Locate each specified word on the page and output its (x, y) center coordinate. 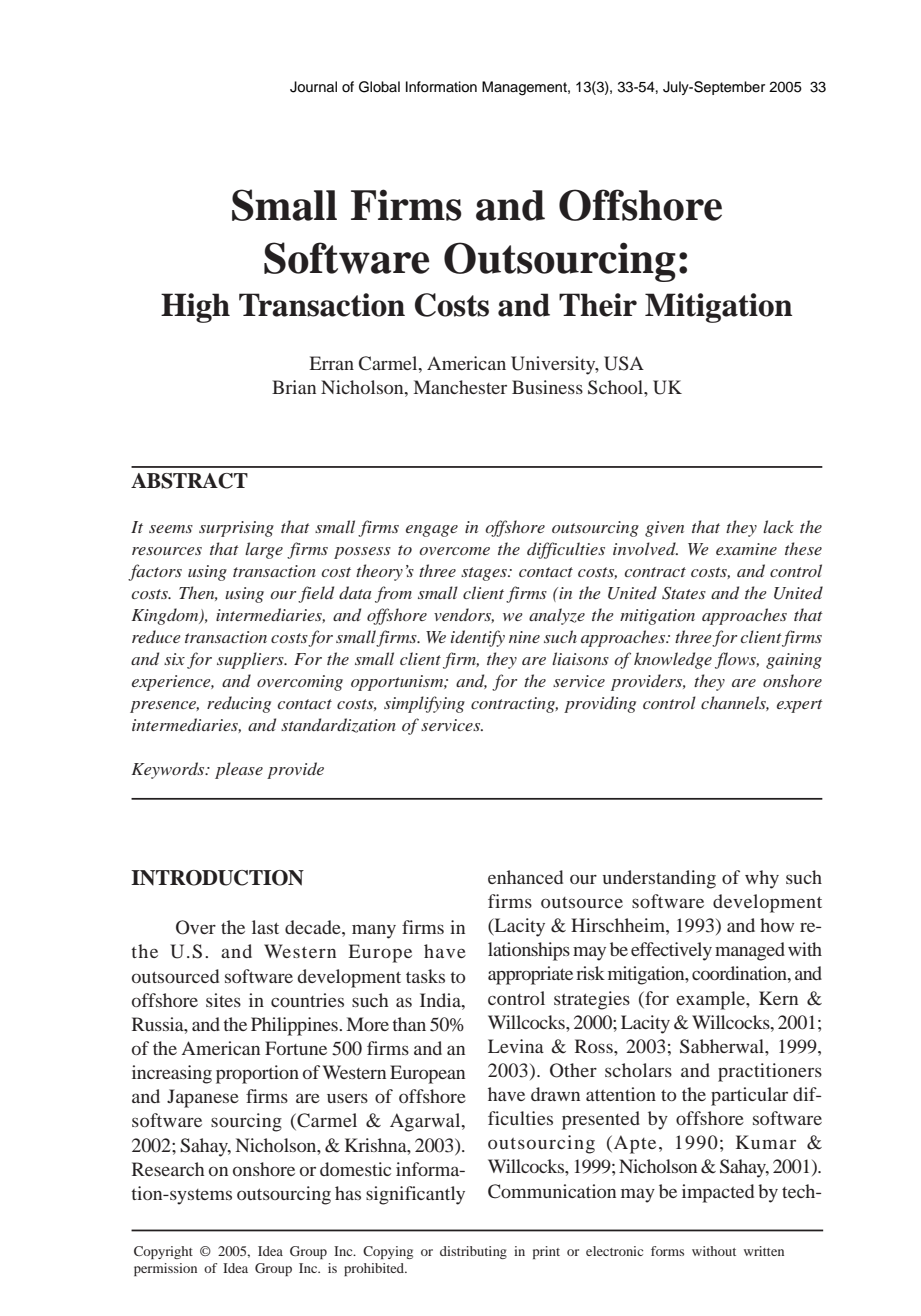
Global (379, 87)
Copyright (163, 1252)
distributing (473, 1252)
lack (778, 526)
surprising (236, 529)
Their (598, 305)
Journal (313, 87)
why (762, 879)
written (764, 1251)
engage (432, 531)
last (265, 927)
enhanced (525, 877)
